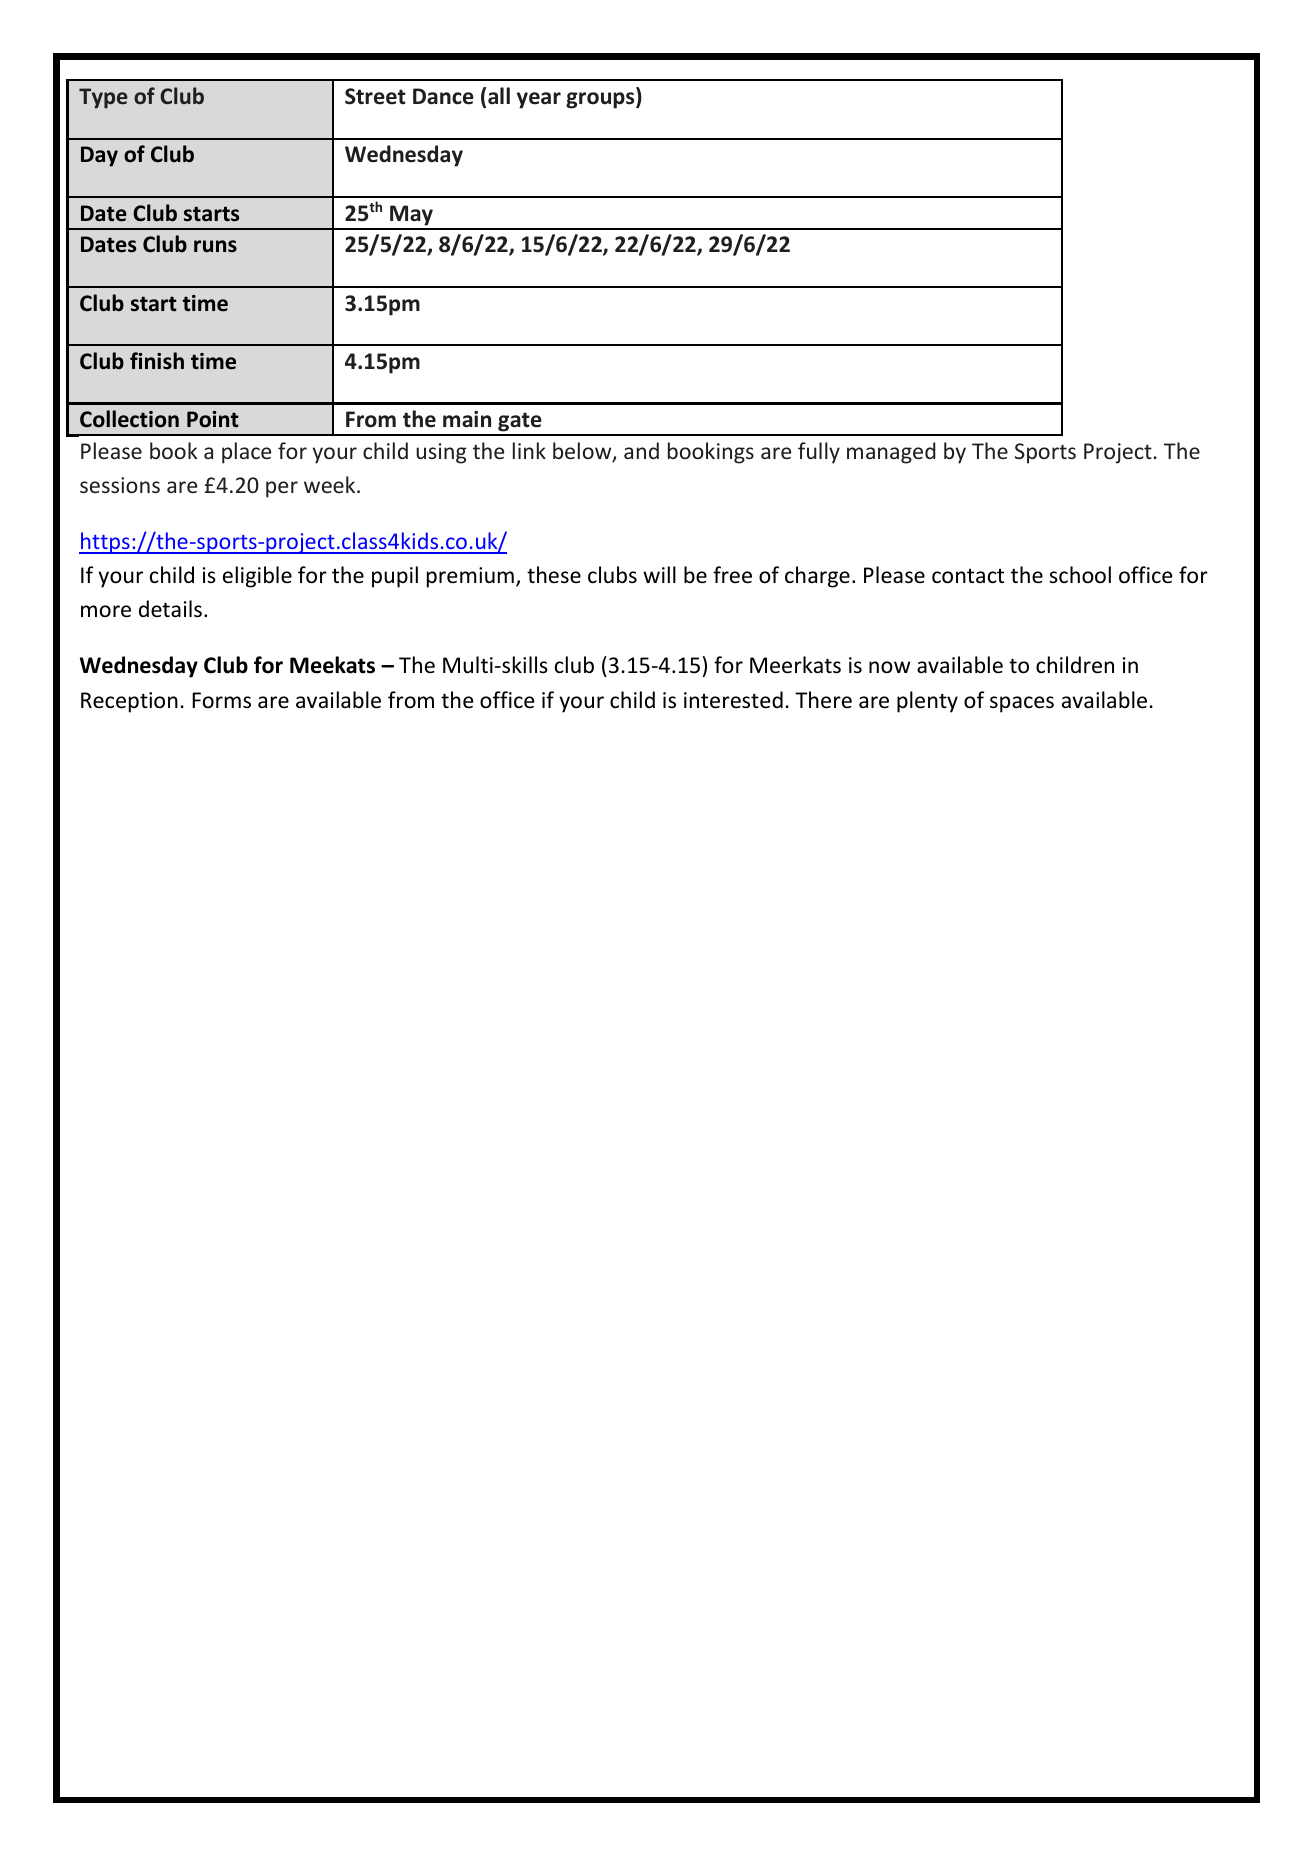  What do you see at coordinates (927, 702) in the page?
I see `plenty` at bounding box center [927, 702].
